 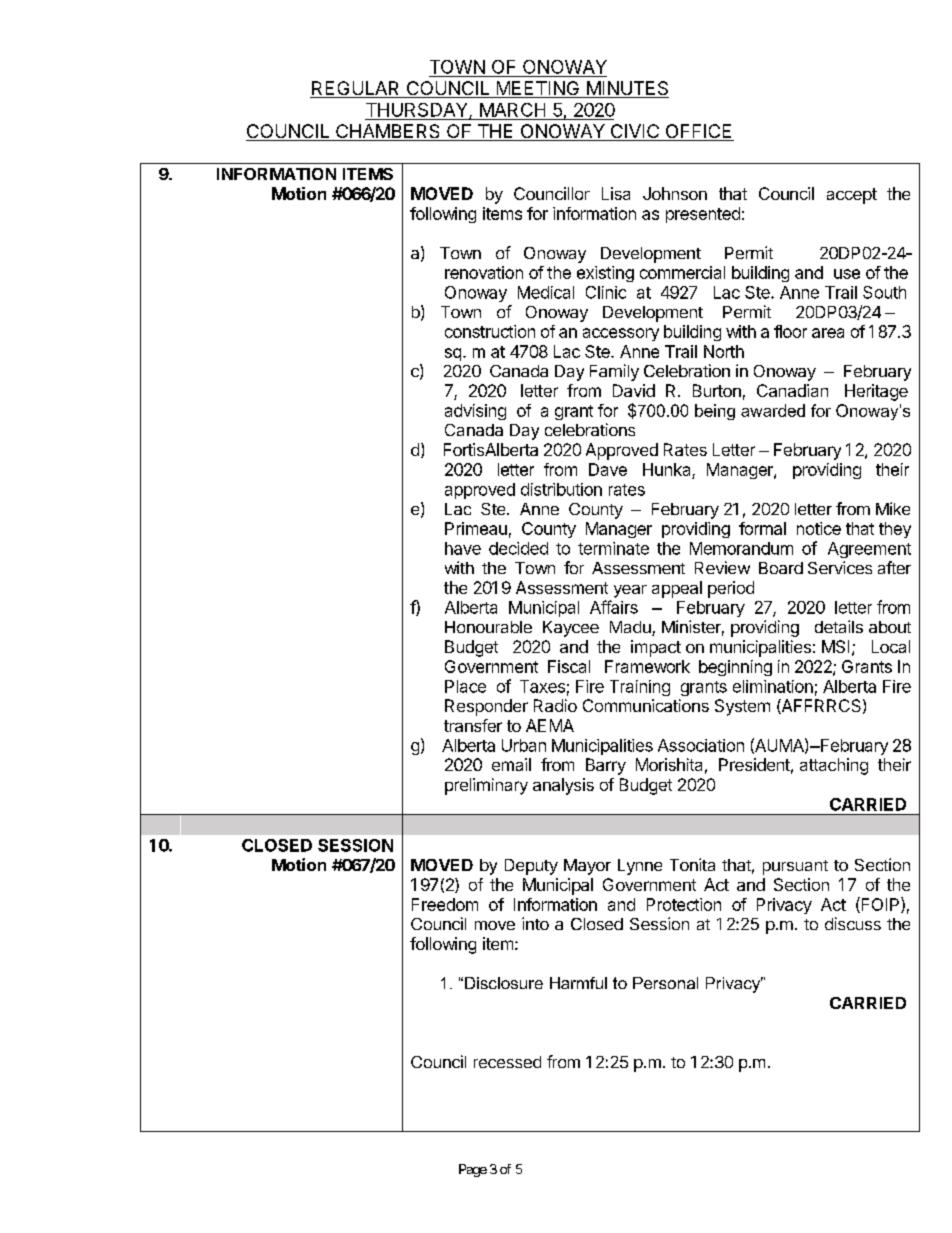 What do you see at coordinates (473, 1170) in the screenshot?
I see `Page` at bounding box center [473, 1170].
